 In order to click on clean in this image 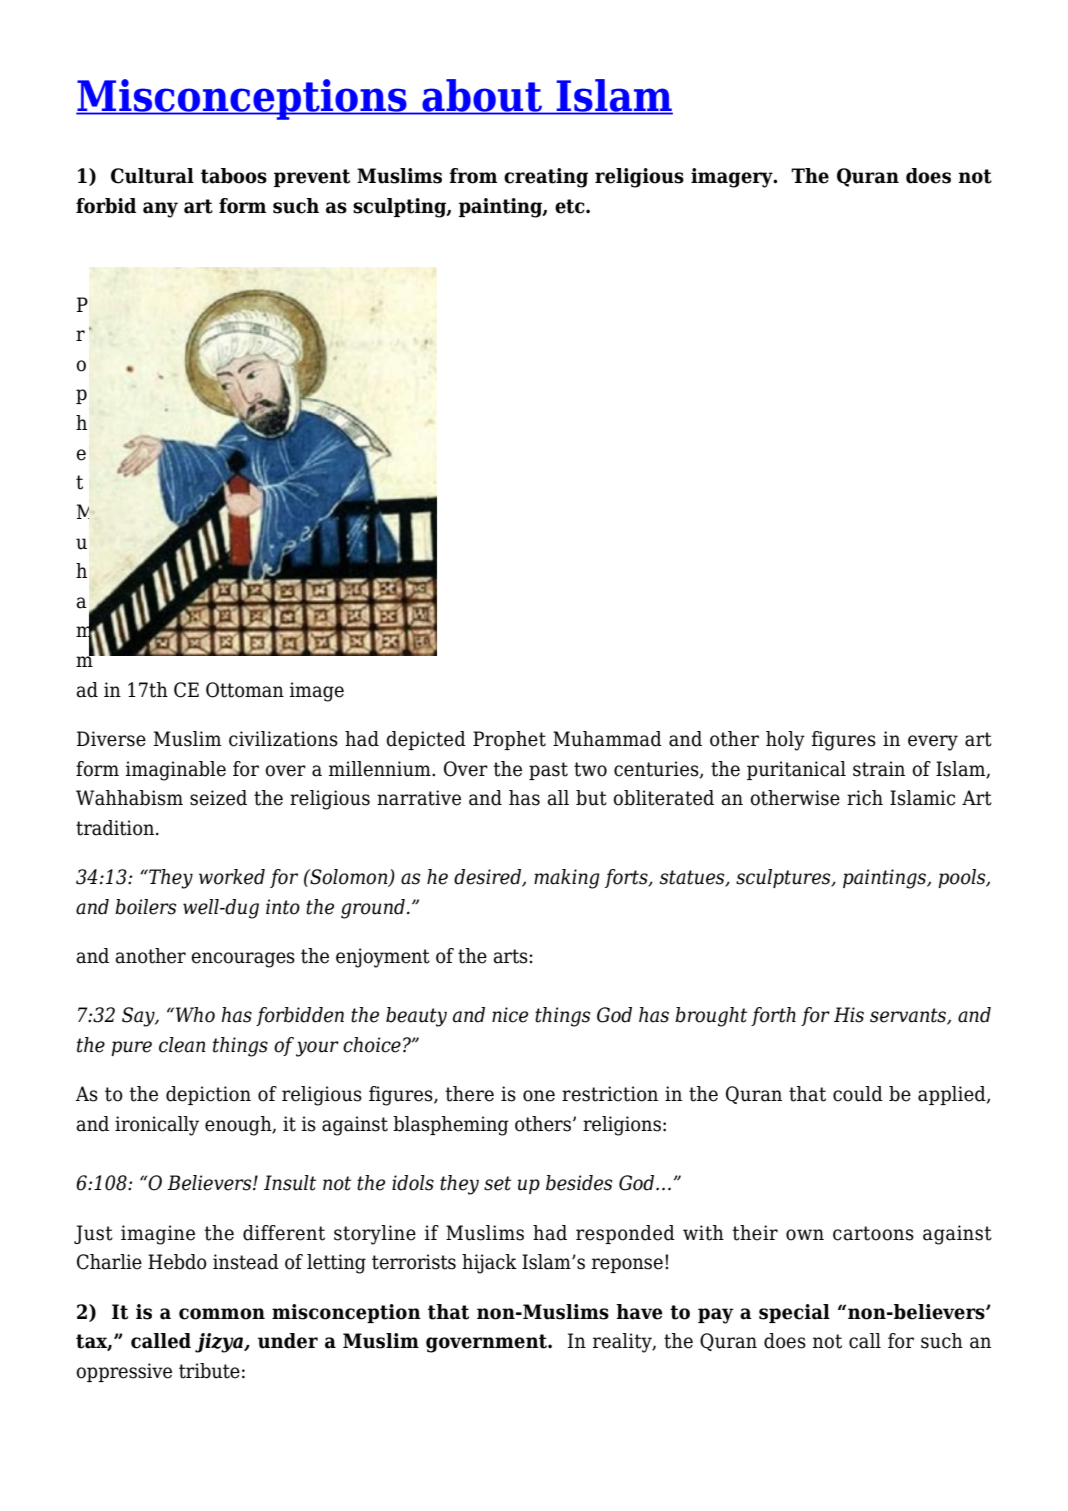, I will do `click(182, 1045)`.
